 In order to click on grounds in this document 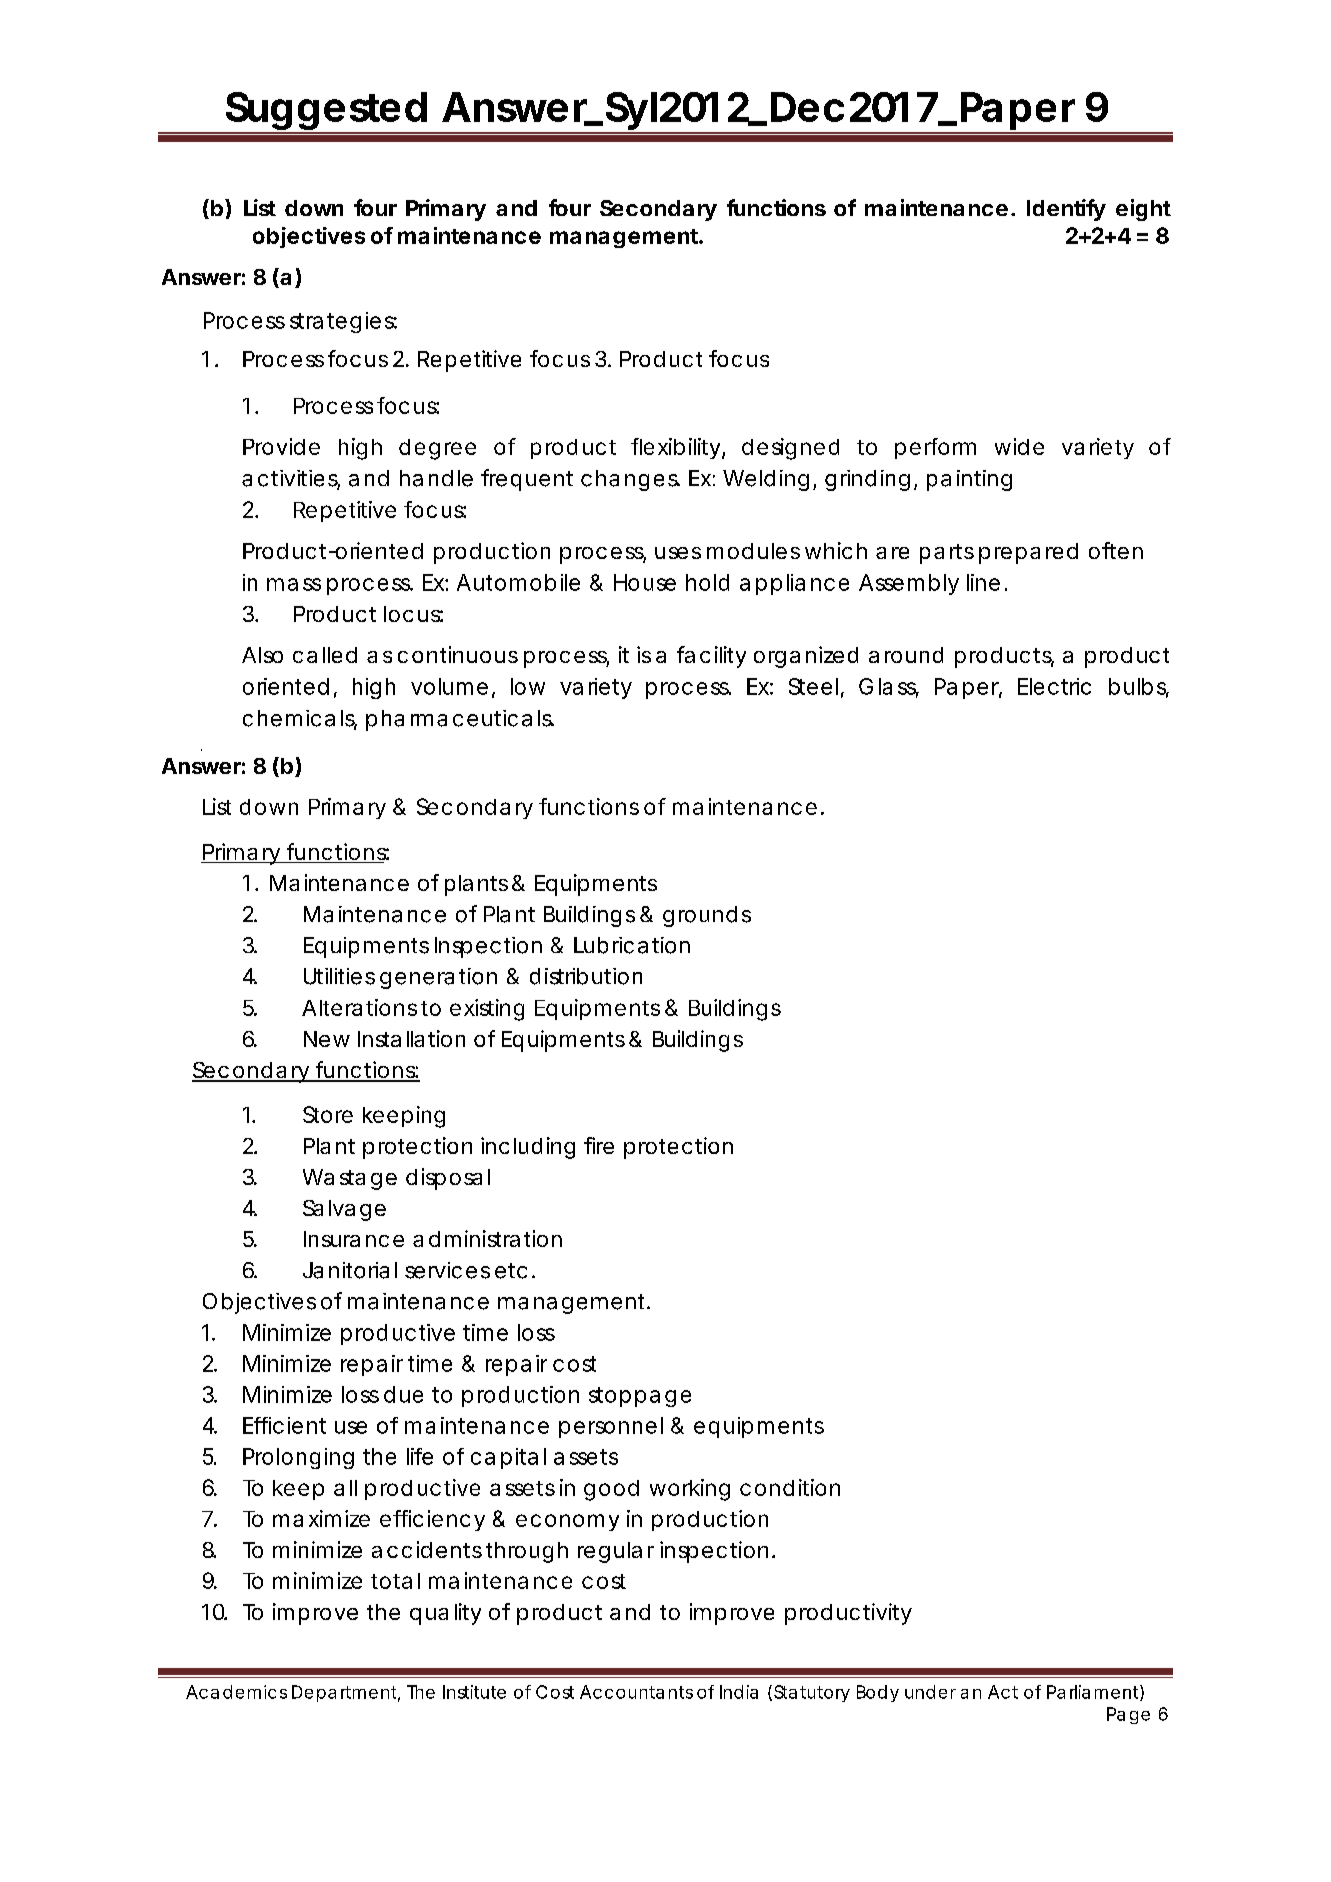, I will do `click(707, 916)`.
